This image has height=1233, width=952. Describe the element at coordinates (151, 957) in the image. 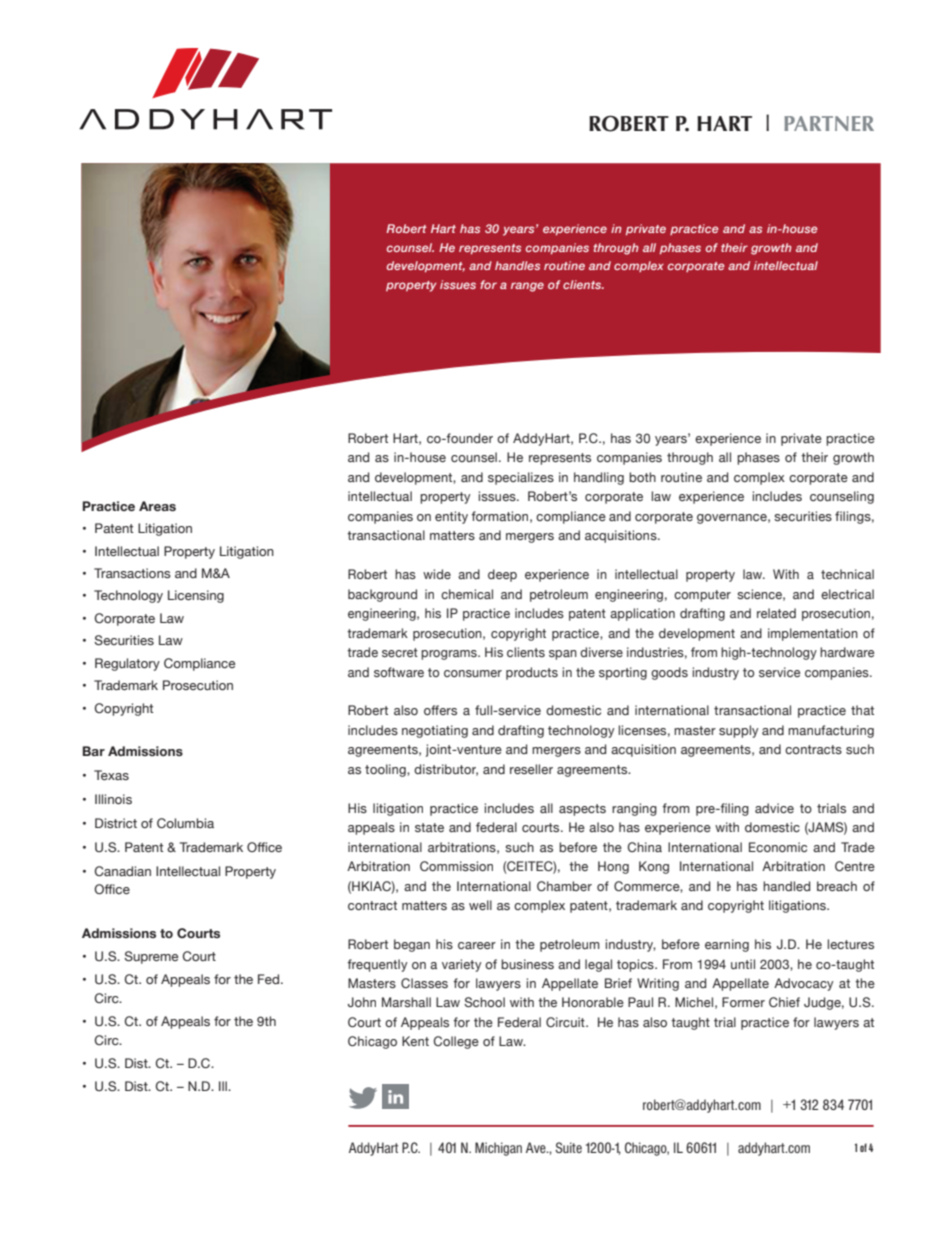

I see `Supreme` at that location.
